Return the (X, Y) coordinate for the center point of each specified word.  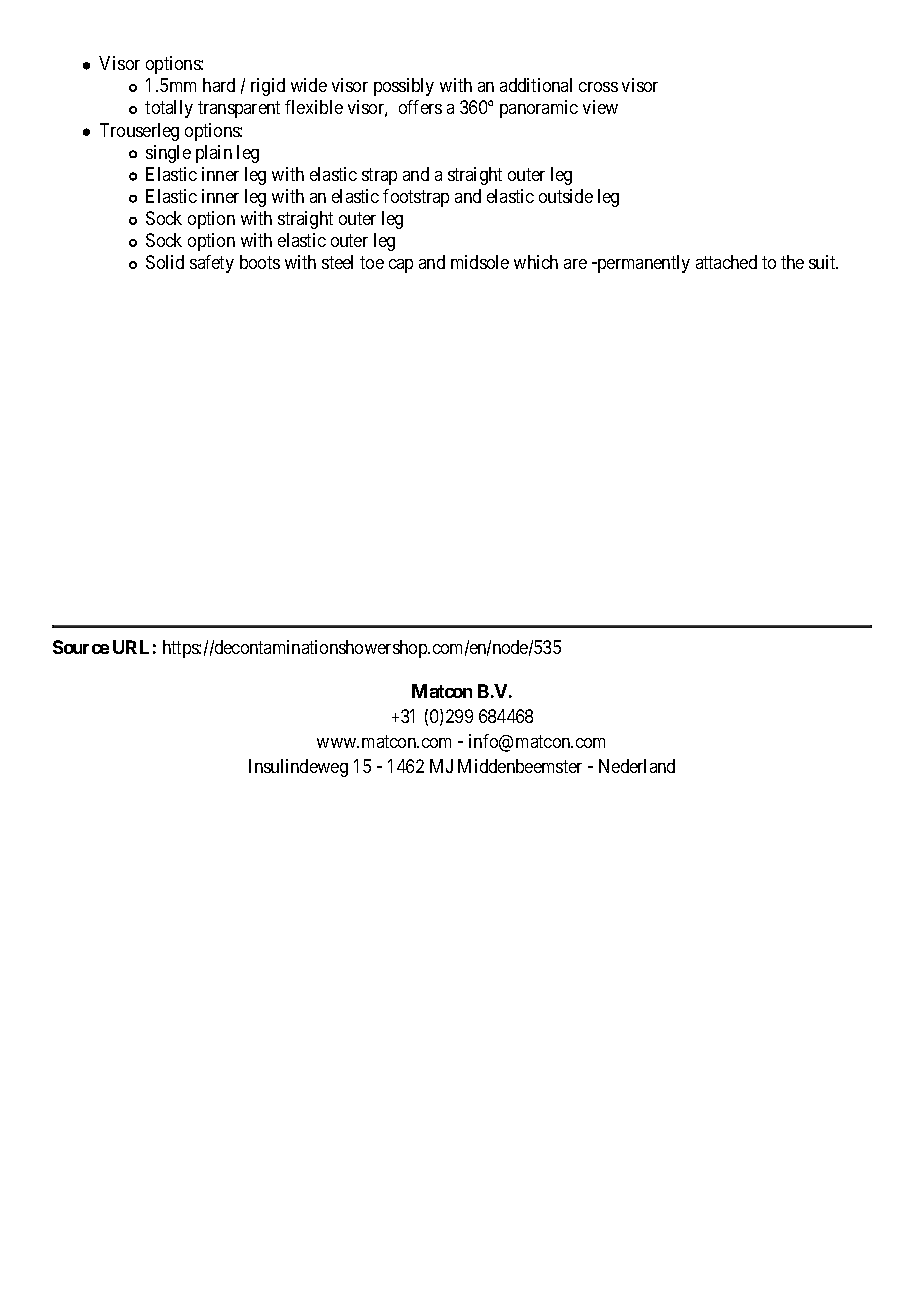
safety (212, 264)
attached (726, 262)
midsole (480, 262)
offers (420, 107)
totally (169, 109)
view (600, 107)
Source (81, 647)
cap (401, 266)
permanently (642, 264)
